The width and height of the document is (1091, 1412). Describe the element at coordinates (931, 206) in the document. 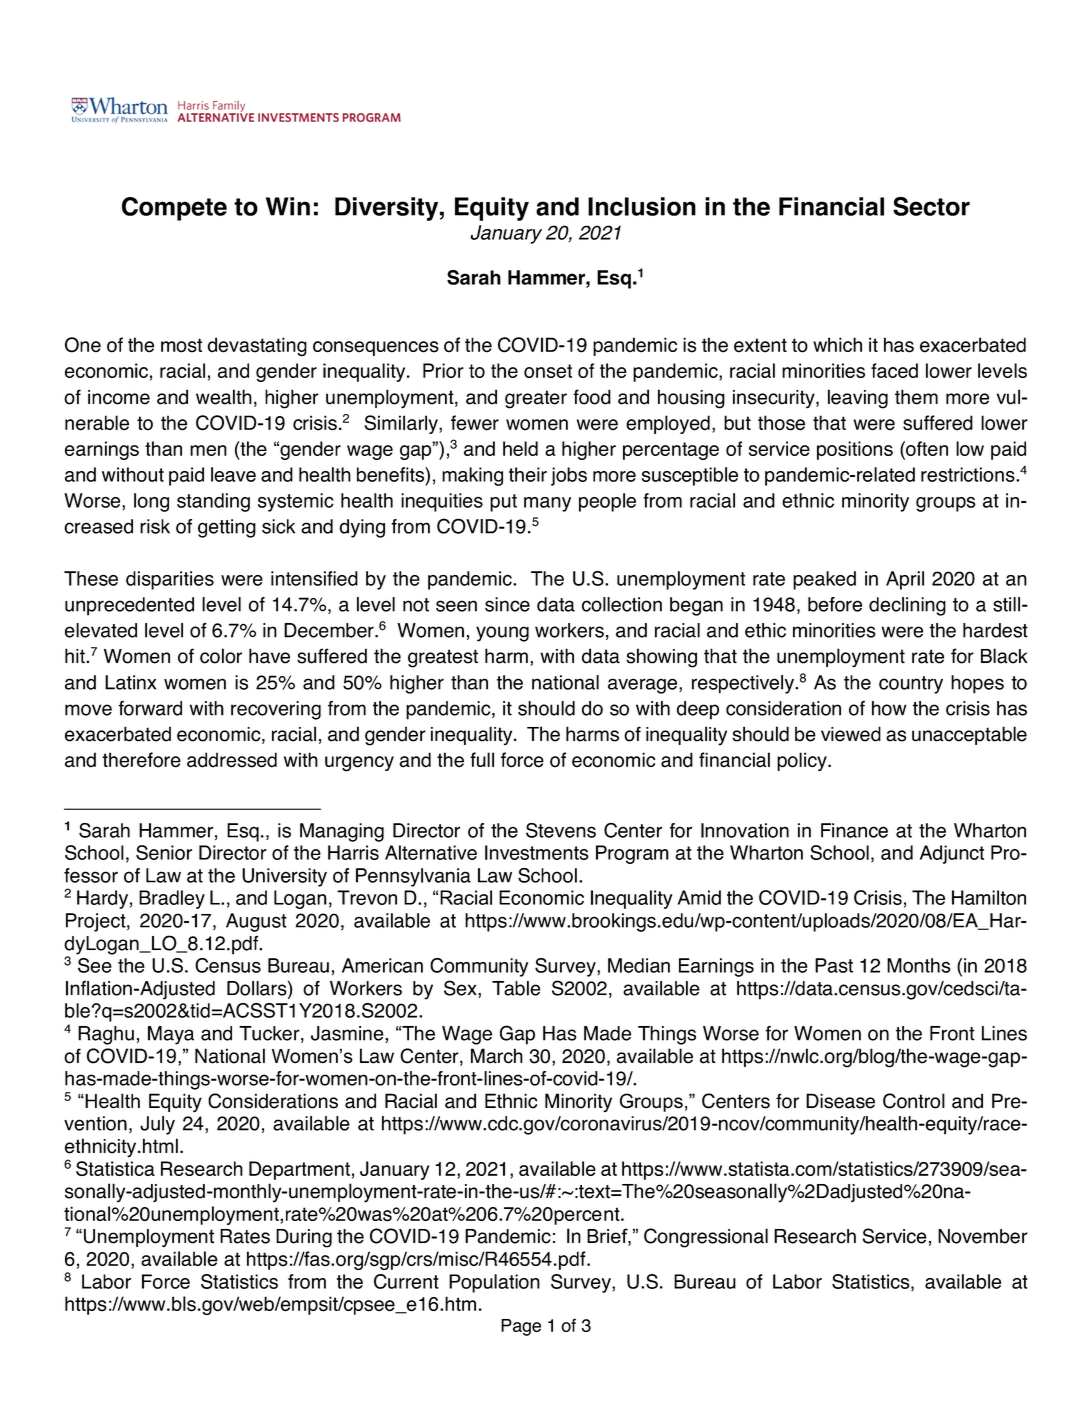

I see `Sector` at that location.
